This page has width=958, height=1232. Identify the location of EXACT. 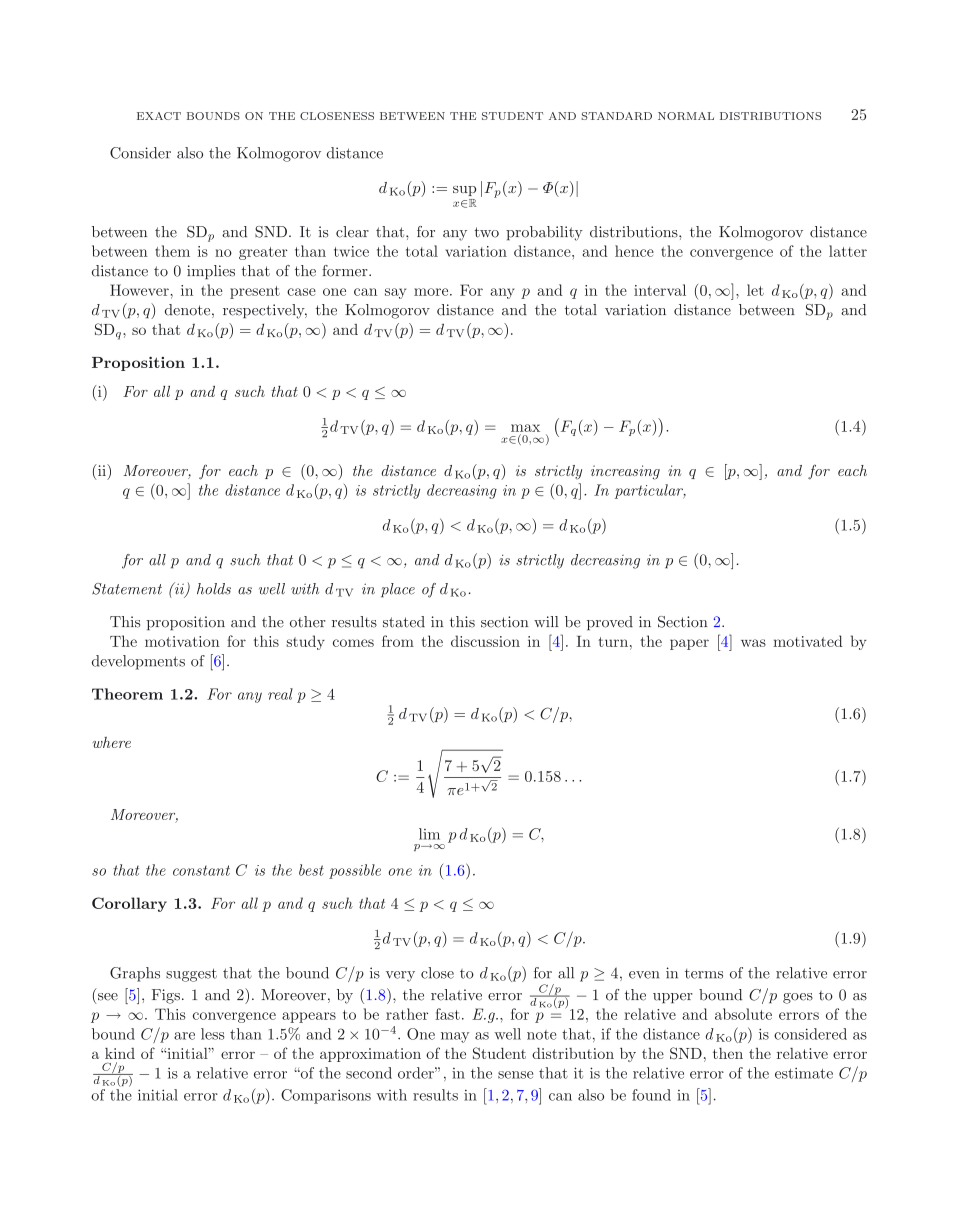
(159, 116).
